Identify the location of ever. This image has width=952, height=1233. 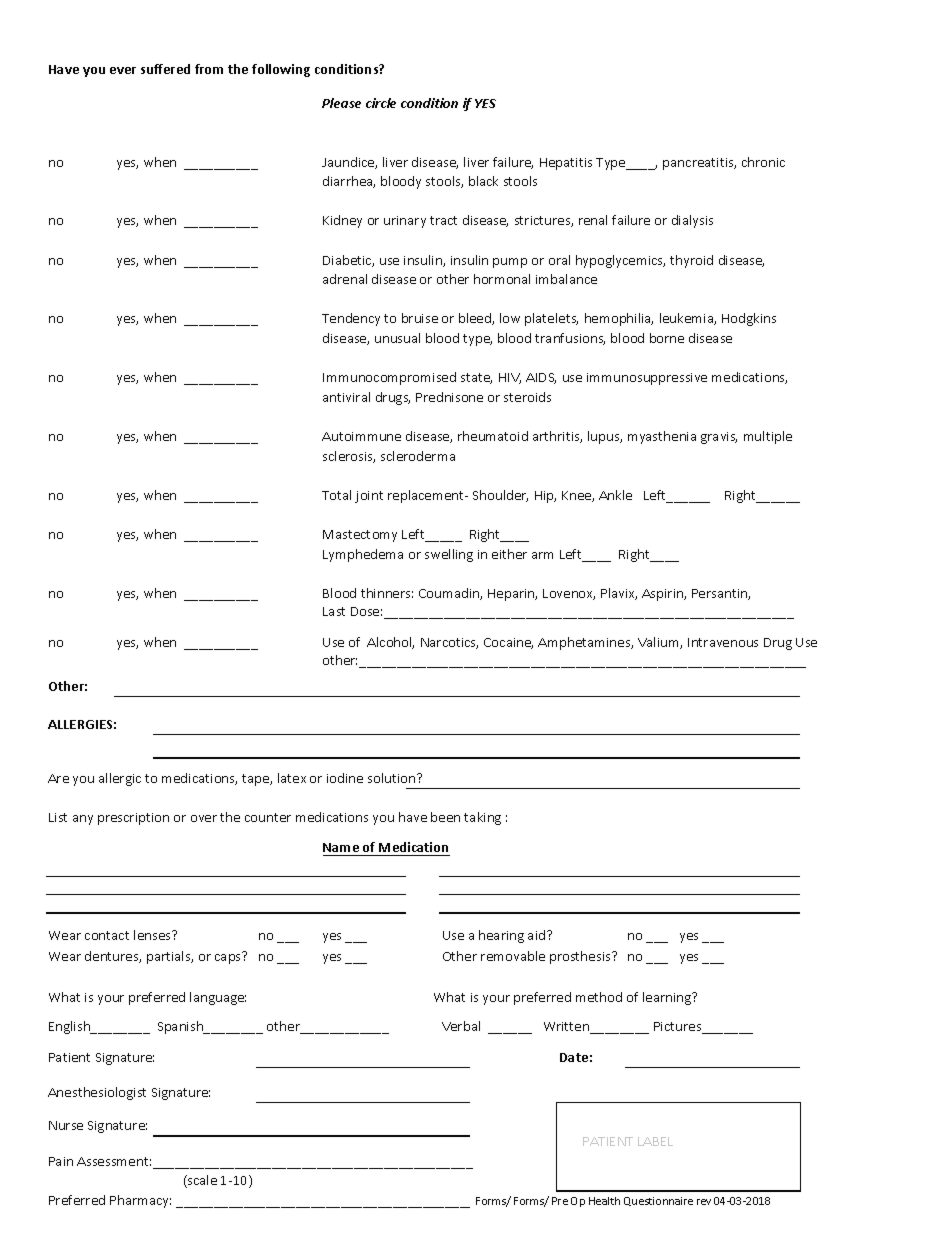
(123, 70).
